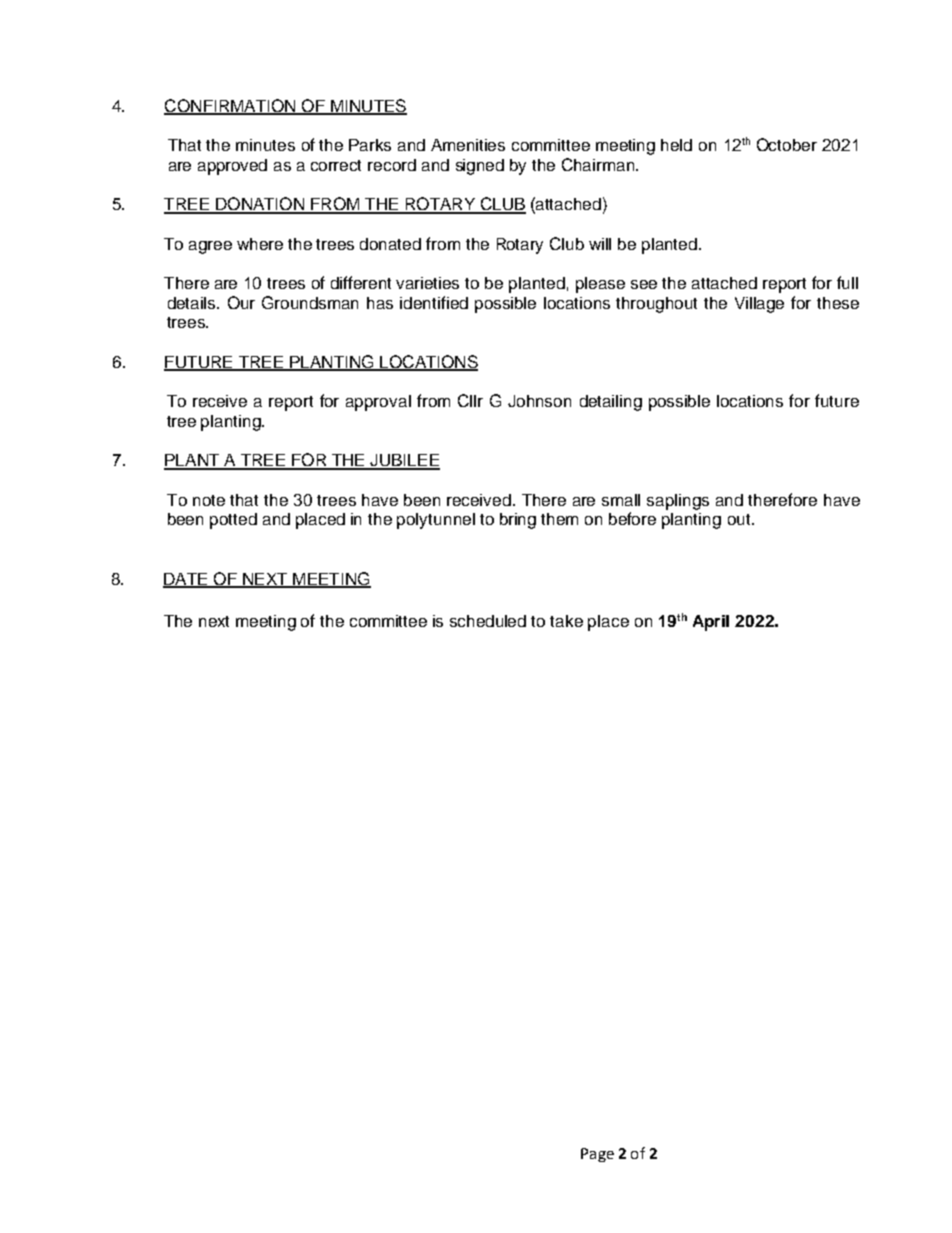 This page has width=952, height=1233. I want to click on before, so click(632, 518).
